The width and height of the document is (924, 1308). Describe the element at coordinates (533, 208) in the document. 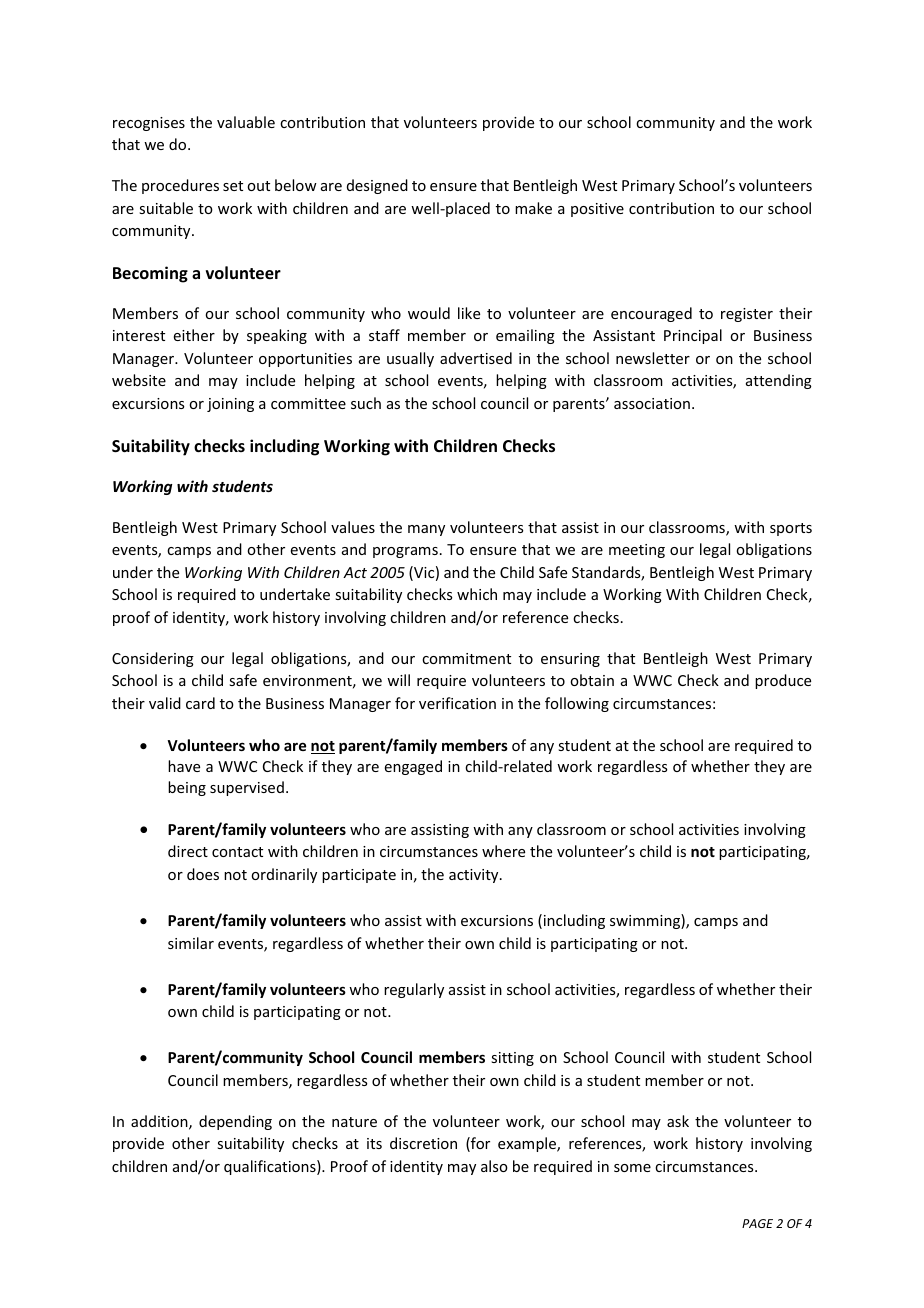

I see `make` at that location.
